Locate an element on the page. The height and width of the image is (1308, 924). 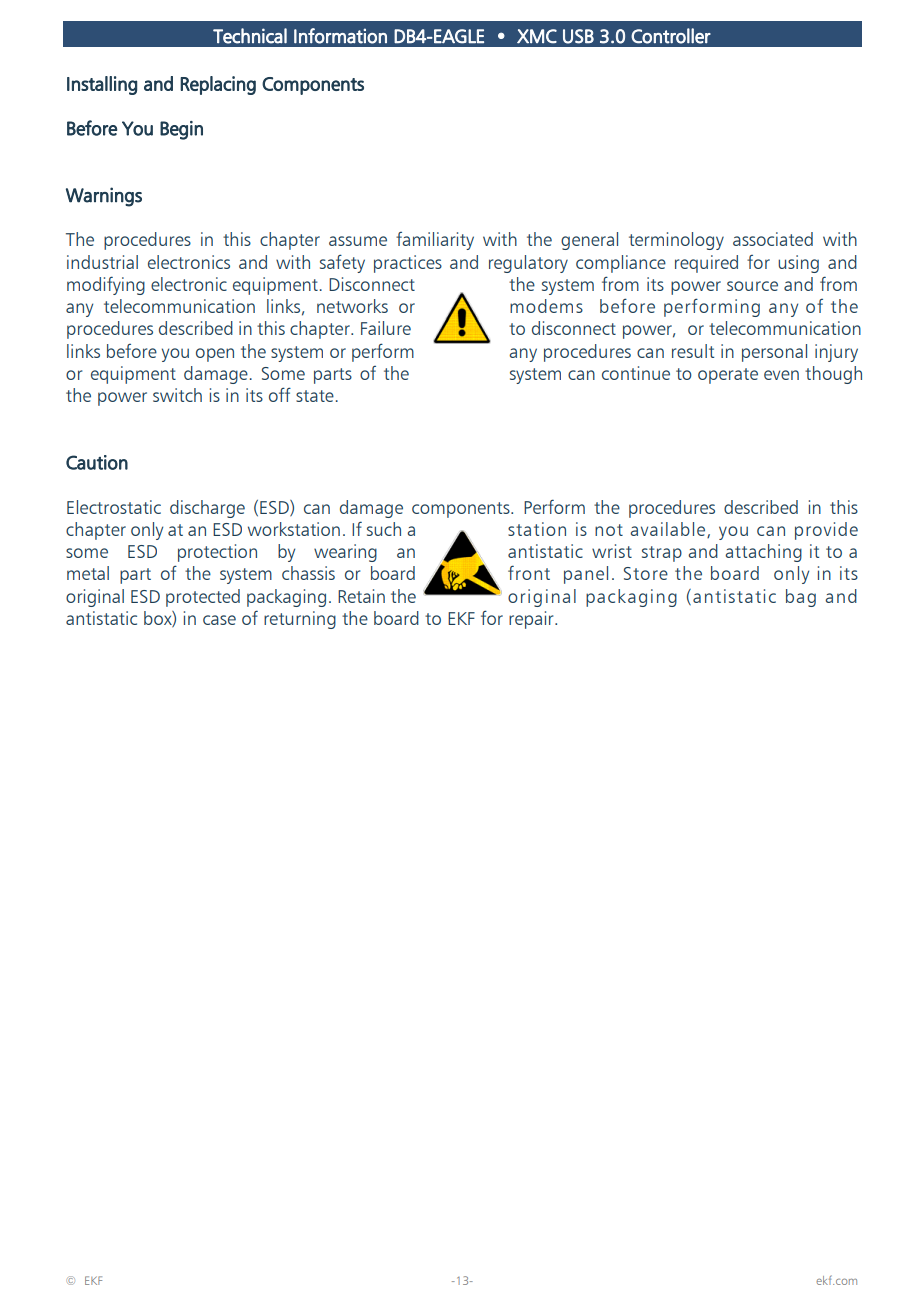
switch is located at coordinates (177, 395).
